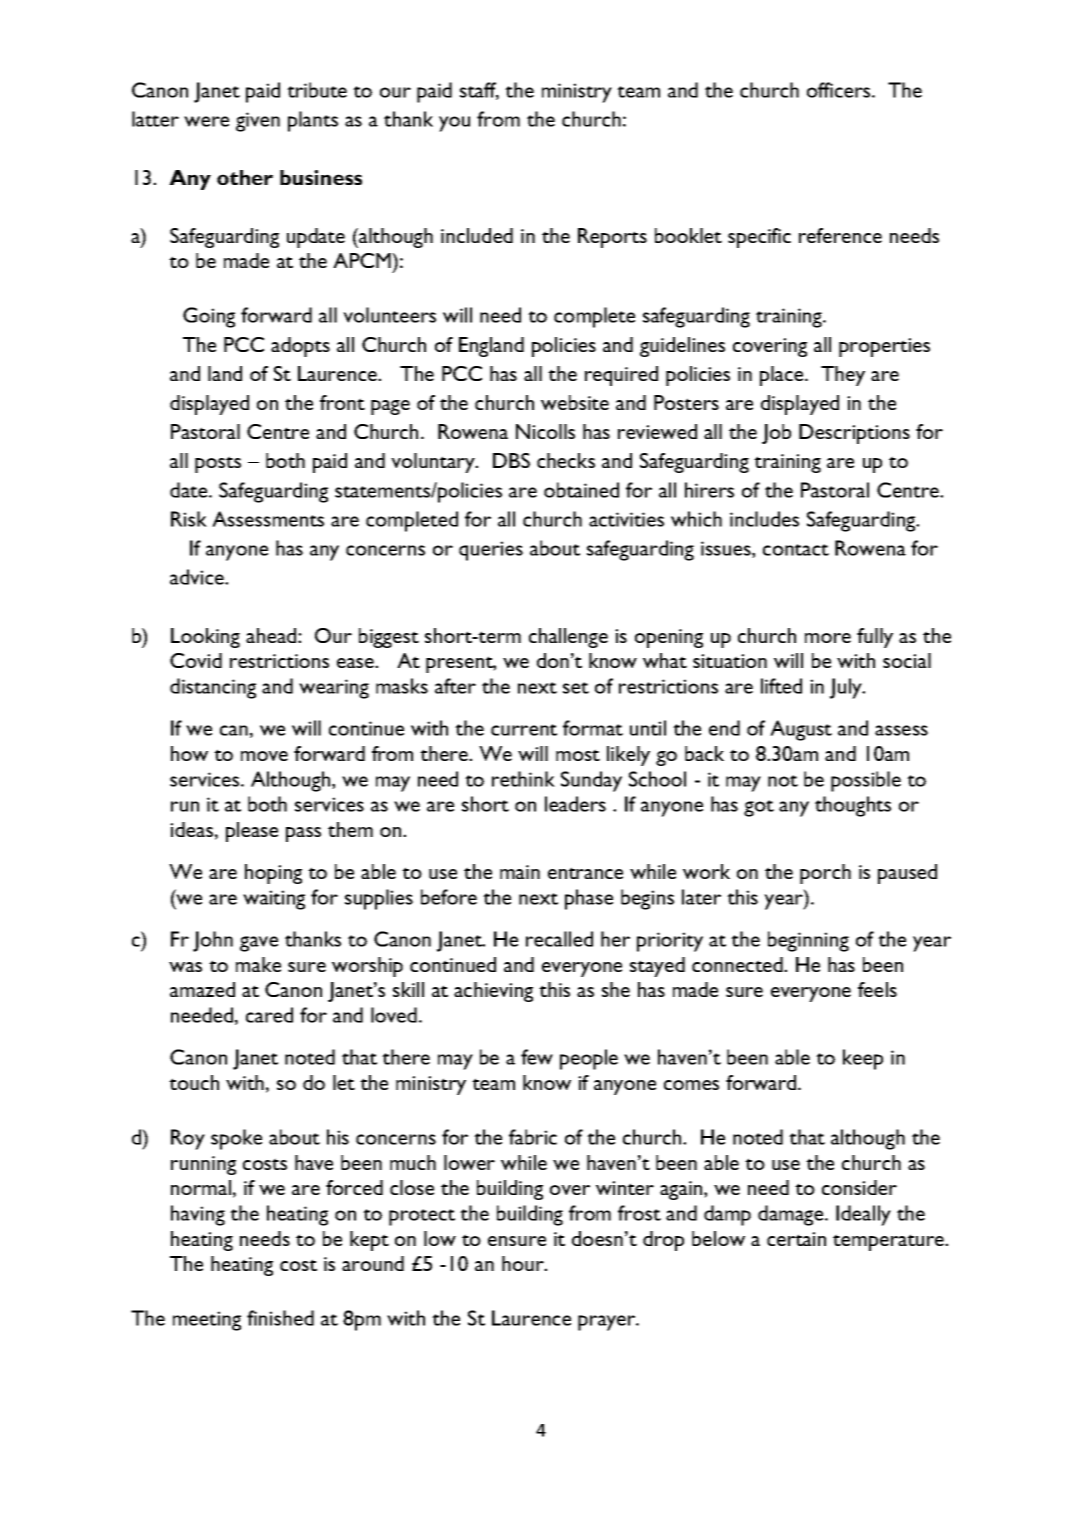  Describe the element at coordinates (189, 519) in the screenshot. I see `Risk` at that location.
